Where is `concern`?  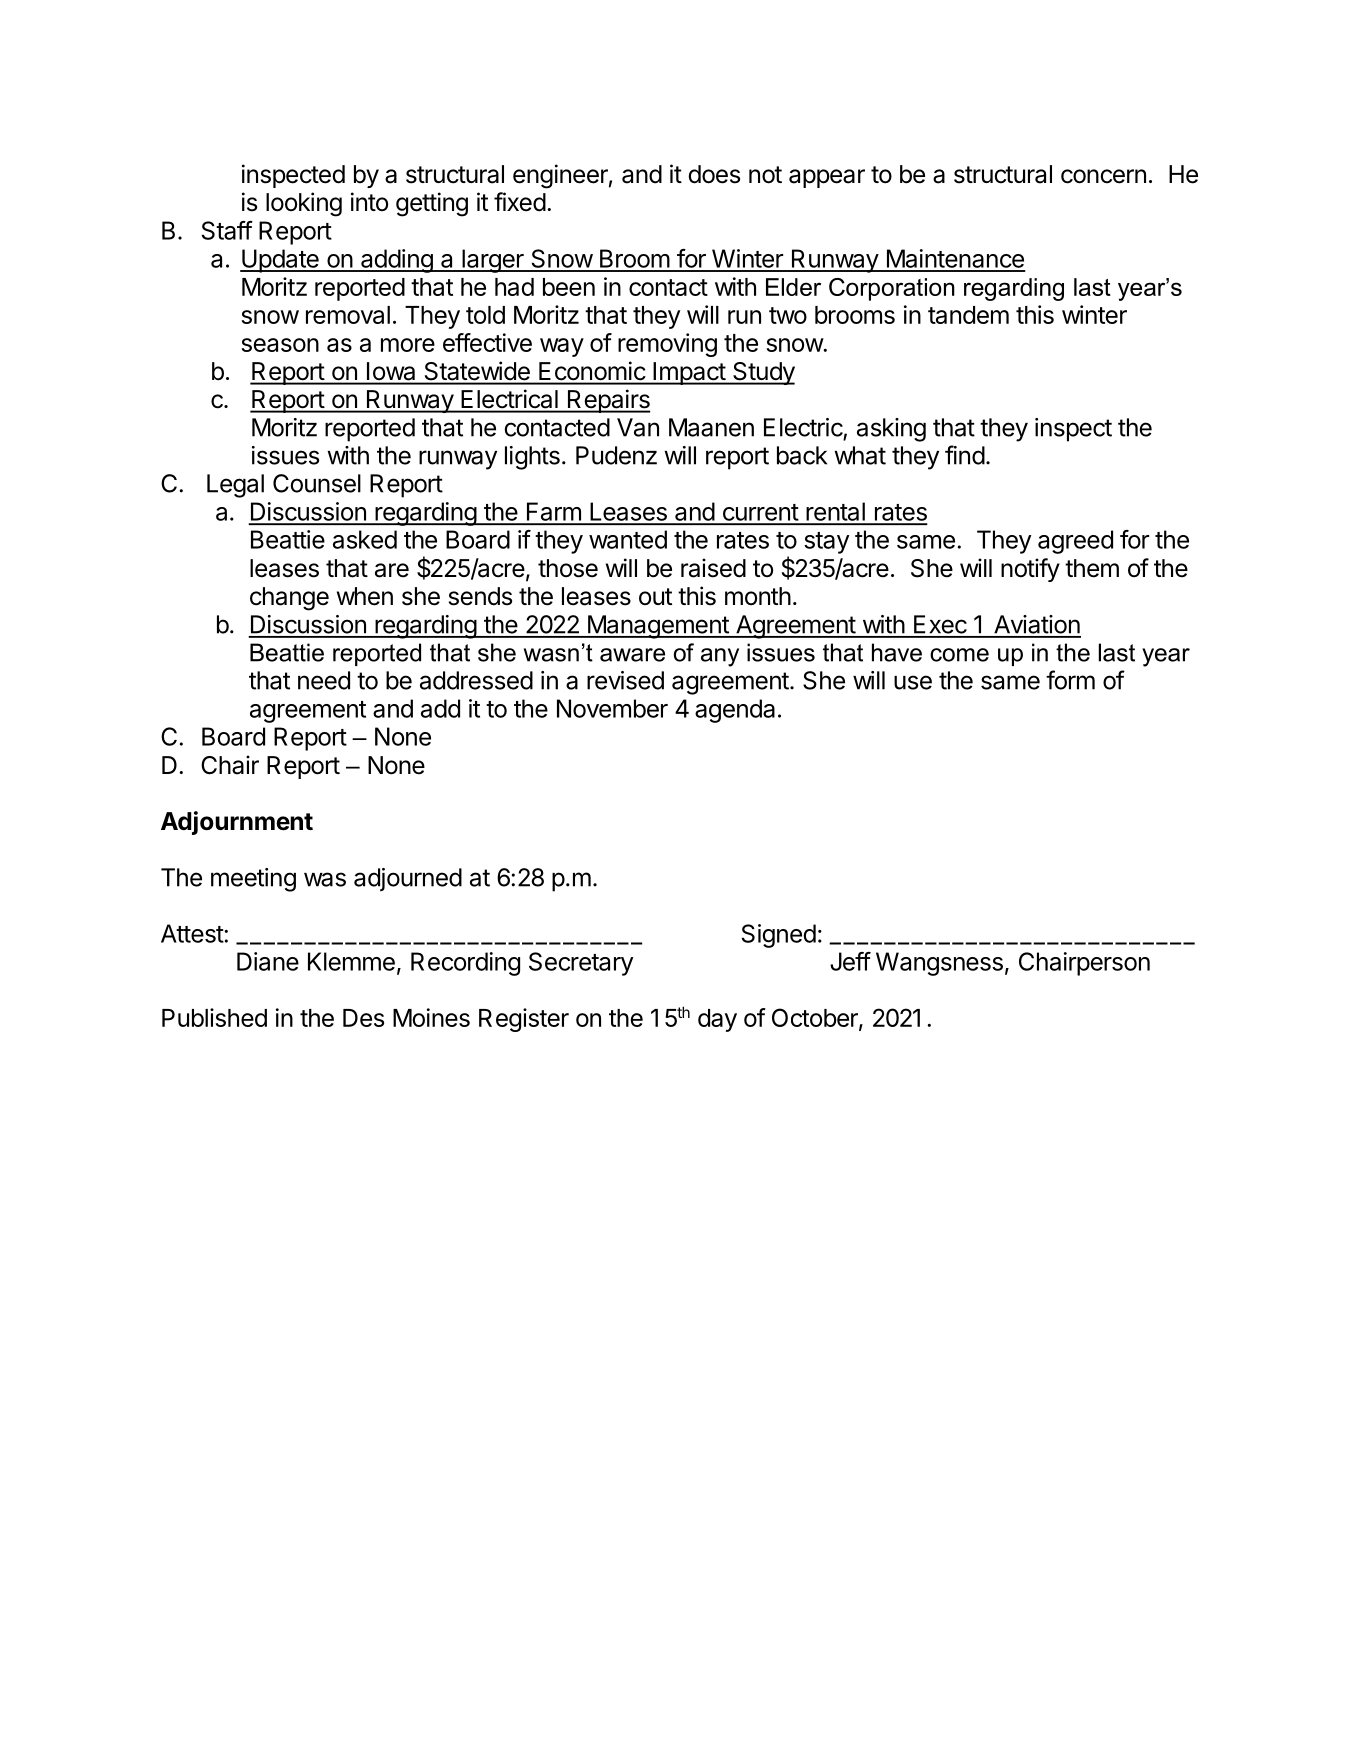 concern is located at coordinates (1103, 176).
